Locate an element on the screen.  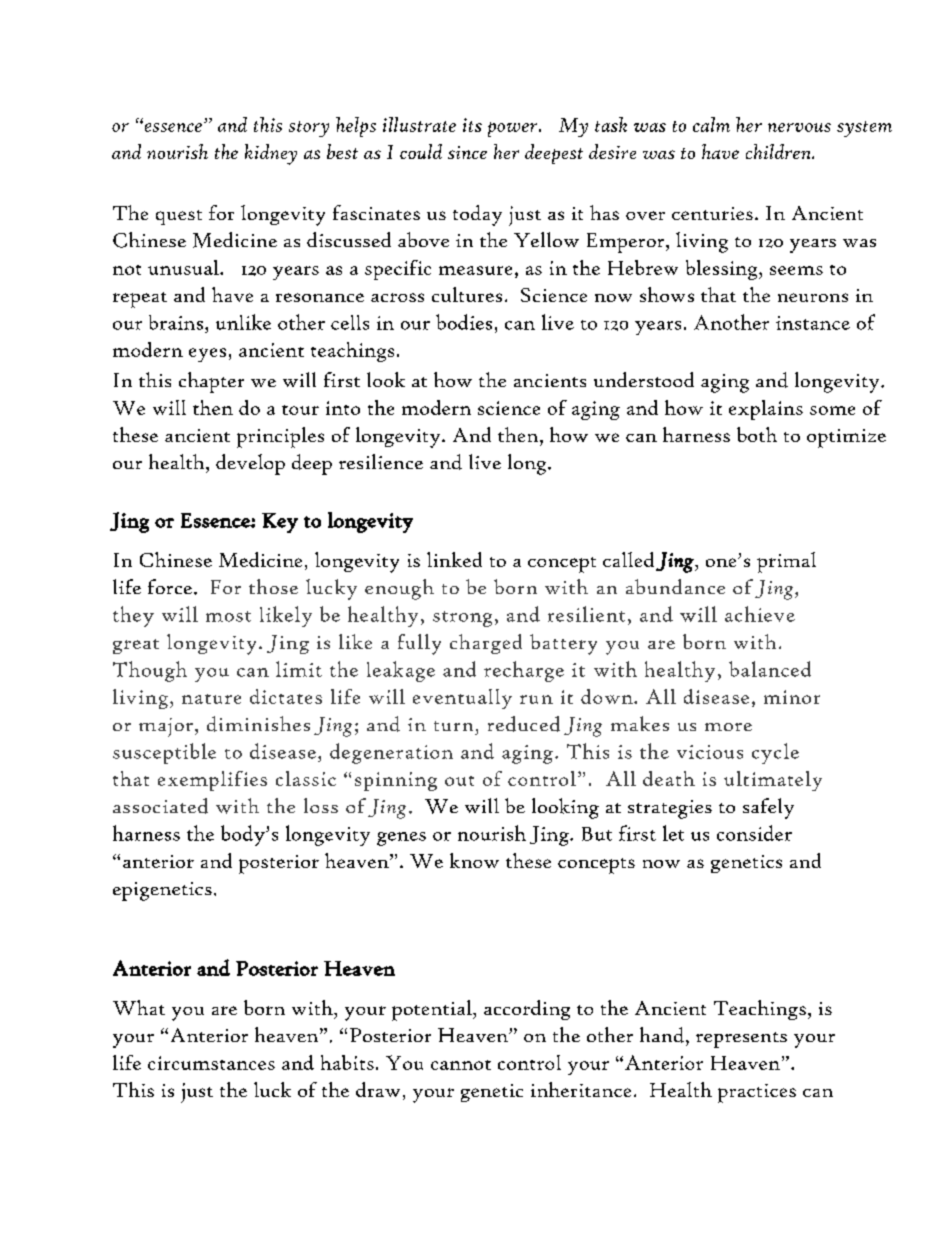
since is located at coordinates (467, 152).
